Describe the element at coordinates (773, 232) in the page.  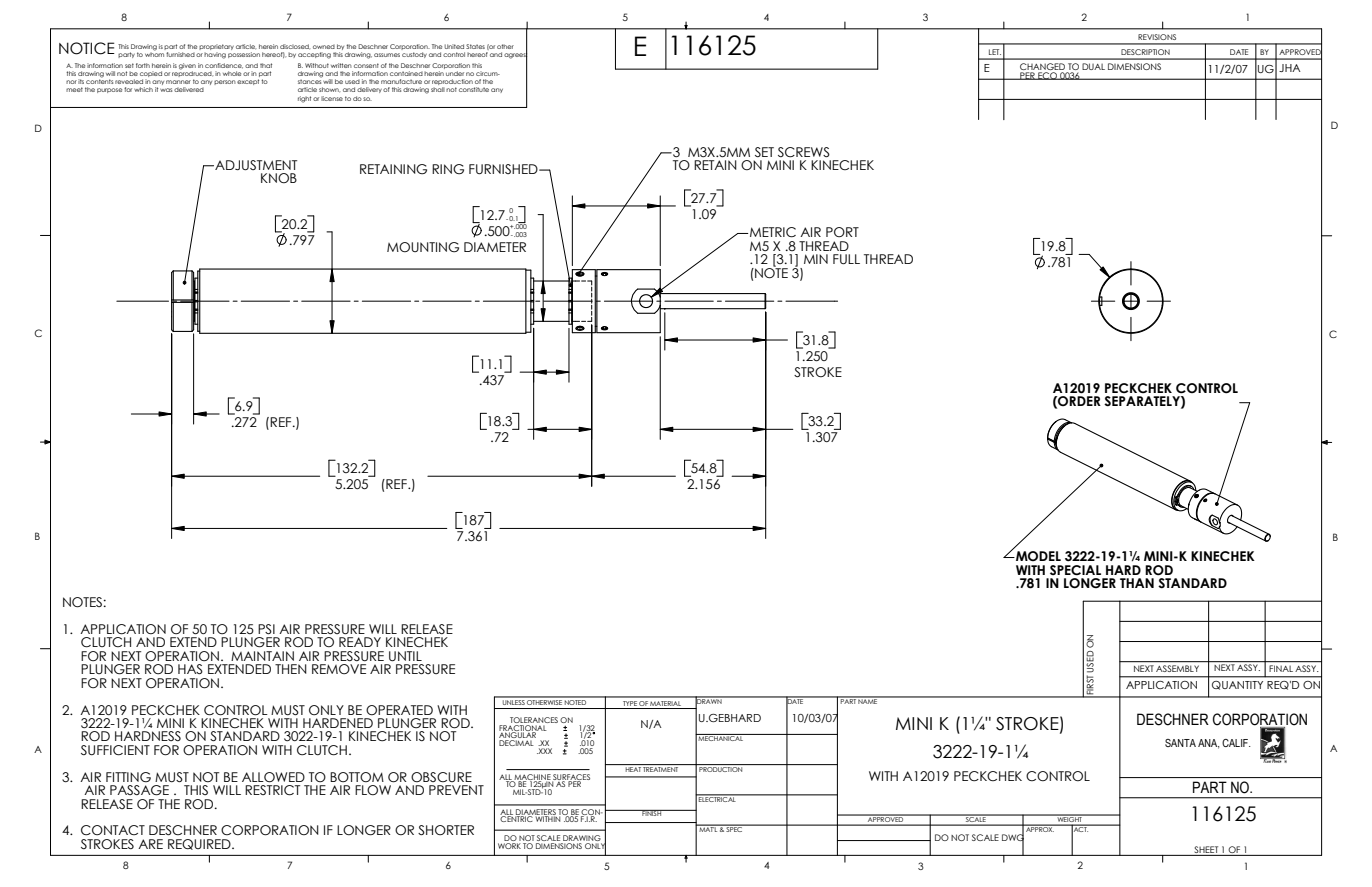
I see `METRIC` at that location.
